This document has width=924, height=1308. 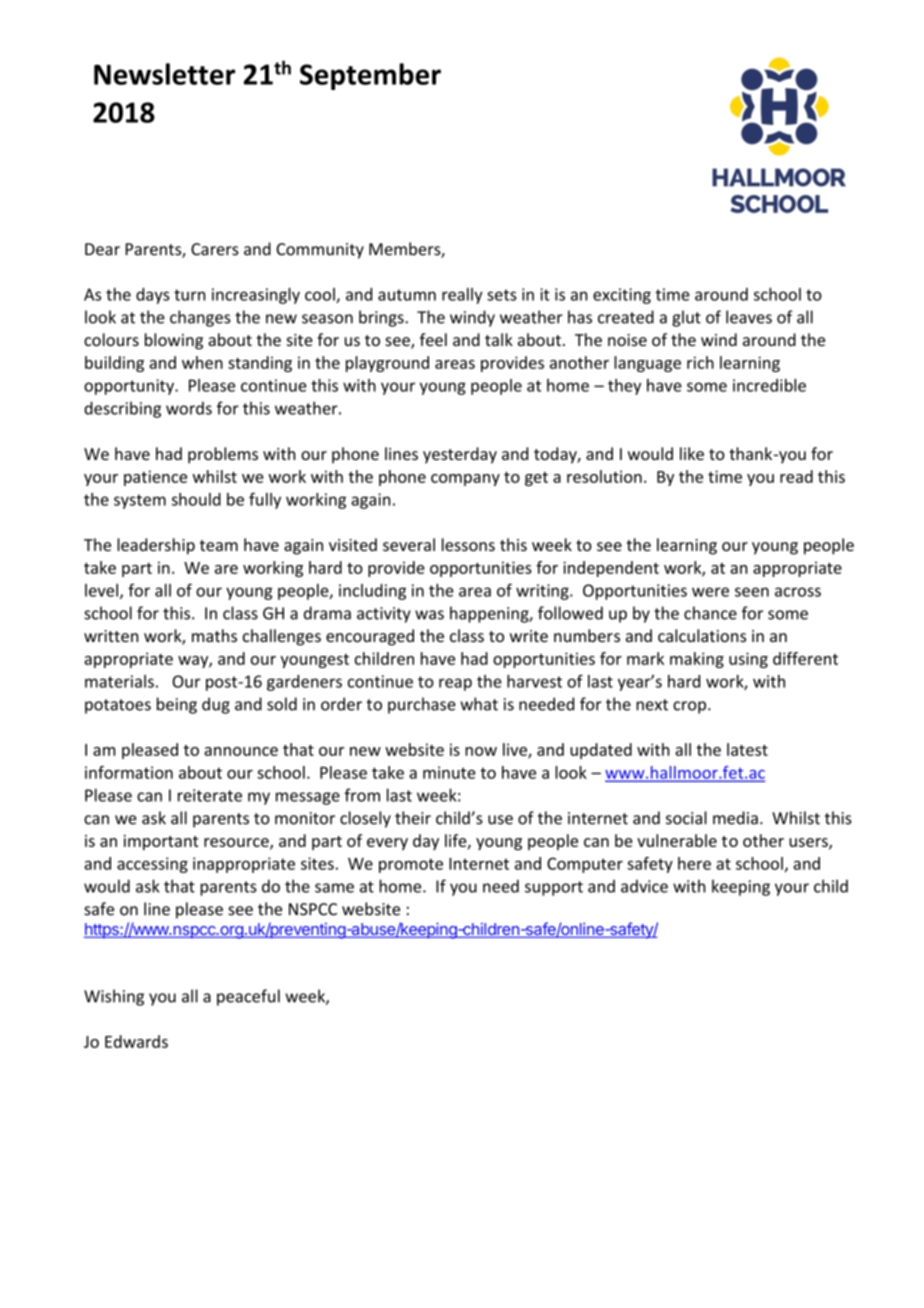 What do you see at coordinates (136, 1041) in the document?
I see `Edwards` at bounding box center [136, 1041].
